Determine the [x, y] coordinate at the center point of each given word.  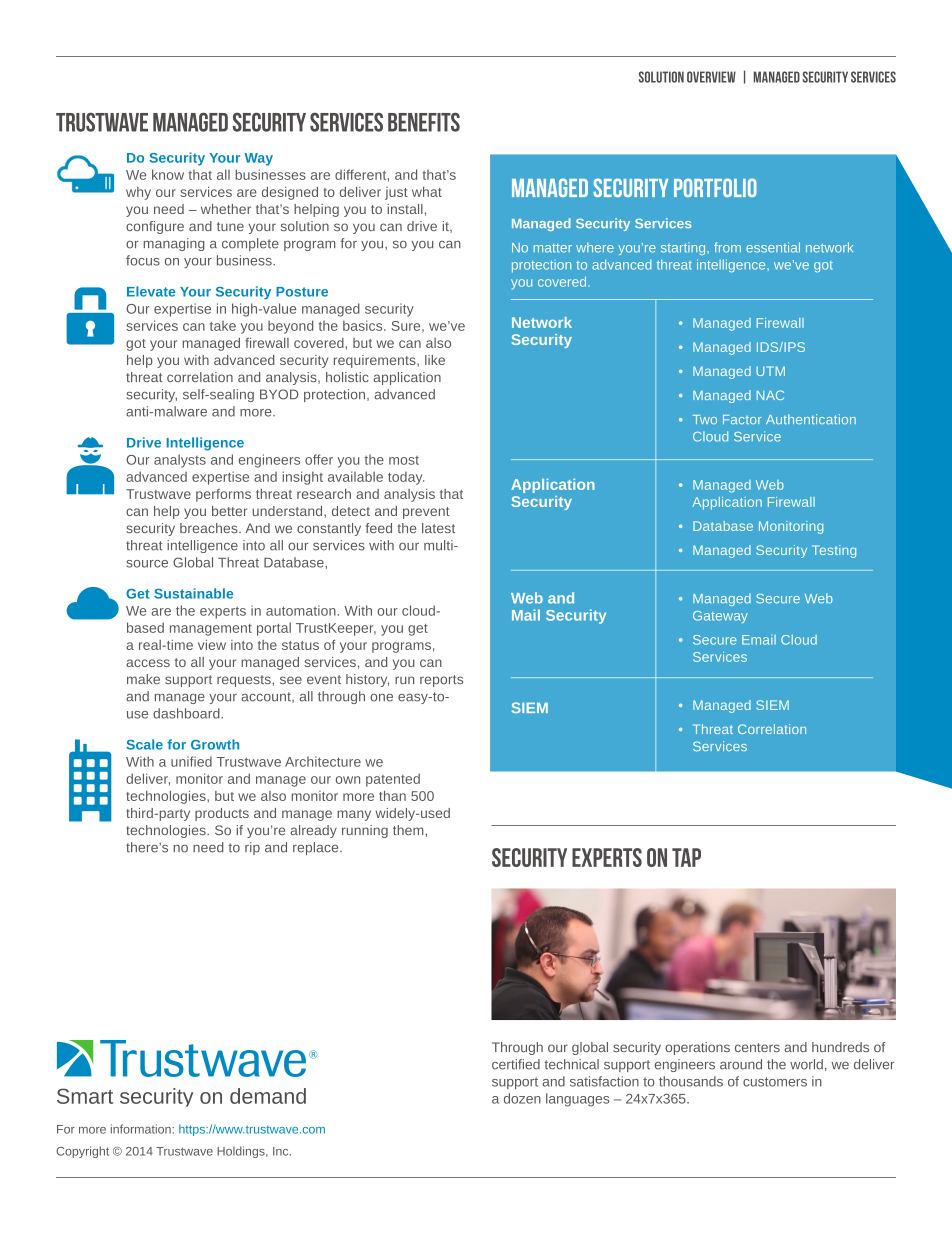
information [142, 1129]
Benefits [424, 122]
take [223, 326]
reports [441, 681]
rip [252, 848]
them [409, 830]
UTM [770, 371]
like [435, 360]
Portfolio [715, 187]
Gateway [720, 617]
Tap [686, 857]
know [168, 174]
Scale [144, 744]
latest [438, 528]
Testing [834, 551]
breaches [210, 528]
